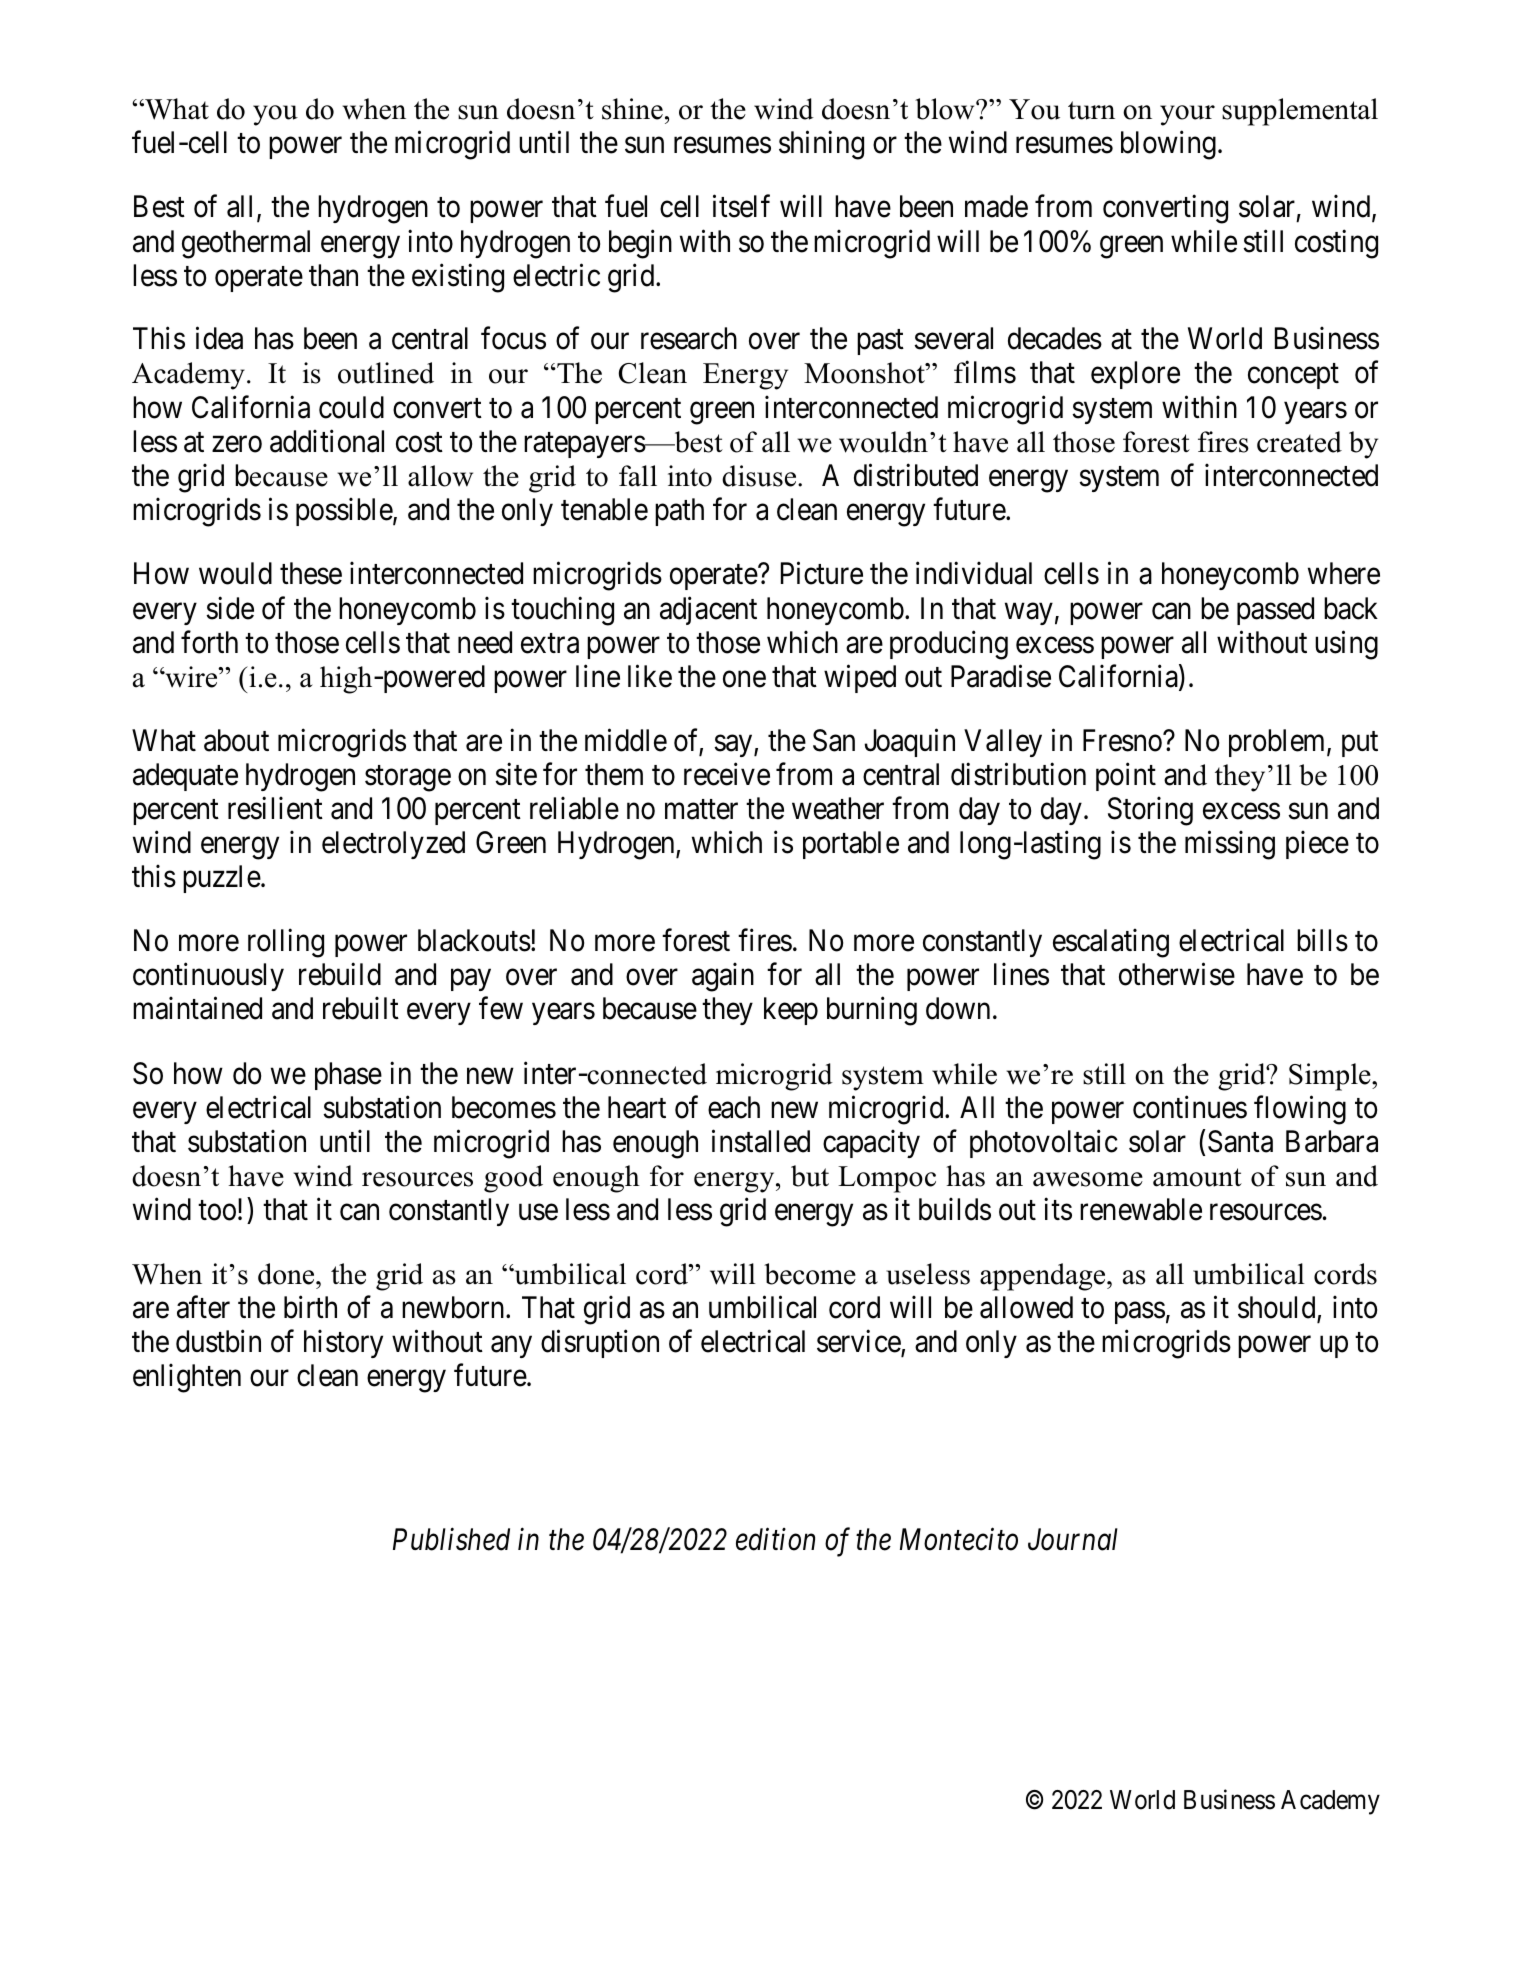 The width and height of the page is (1515, 1961). I want to click on possible, so click(345, 512).
